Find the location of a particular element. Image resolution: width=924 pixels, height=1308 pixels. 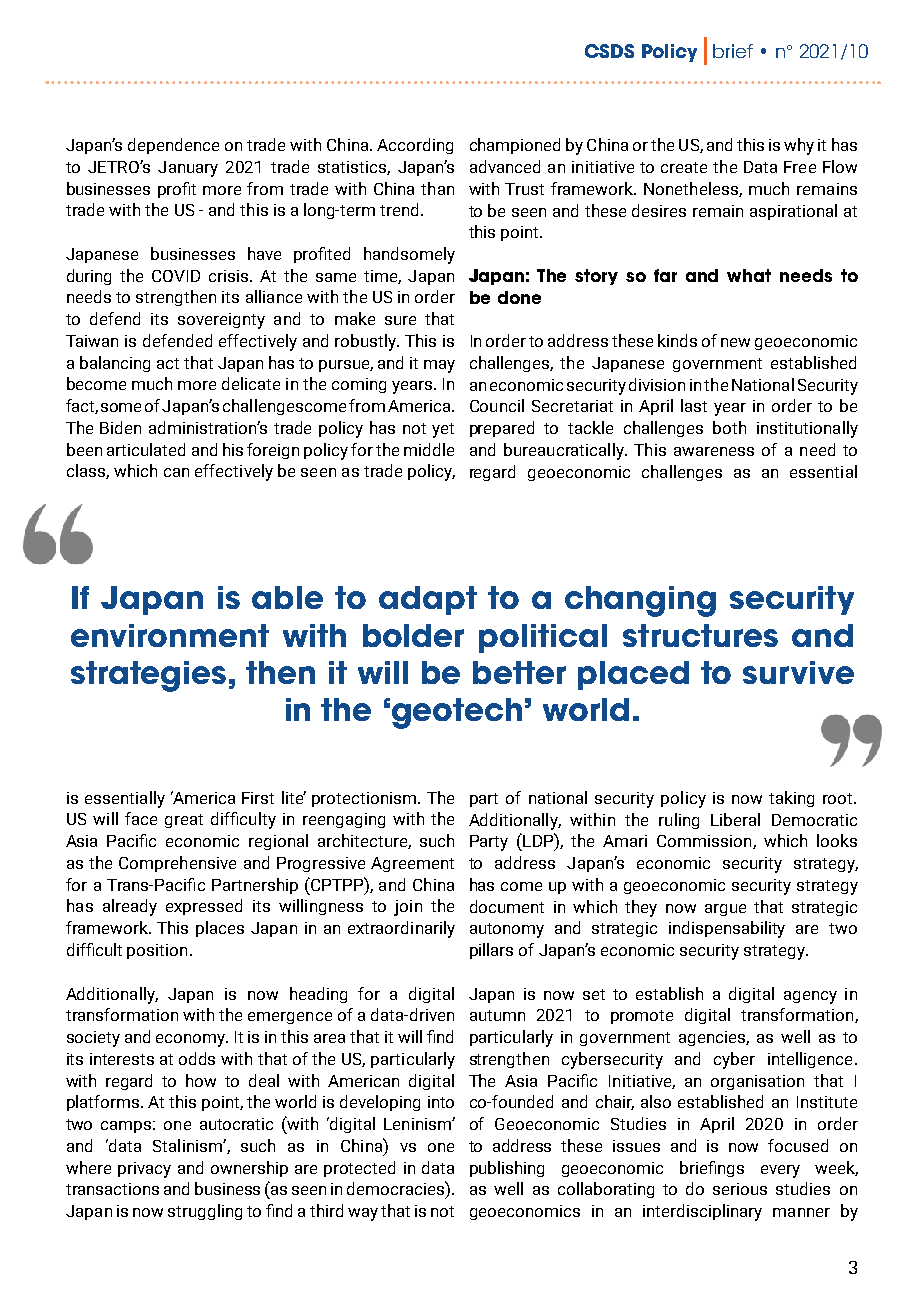

serious is located at coordinates (740, 1189).
